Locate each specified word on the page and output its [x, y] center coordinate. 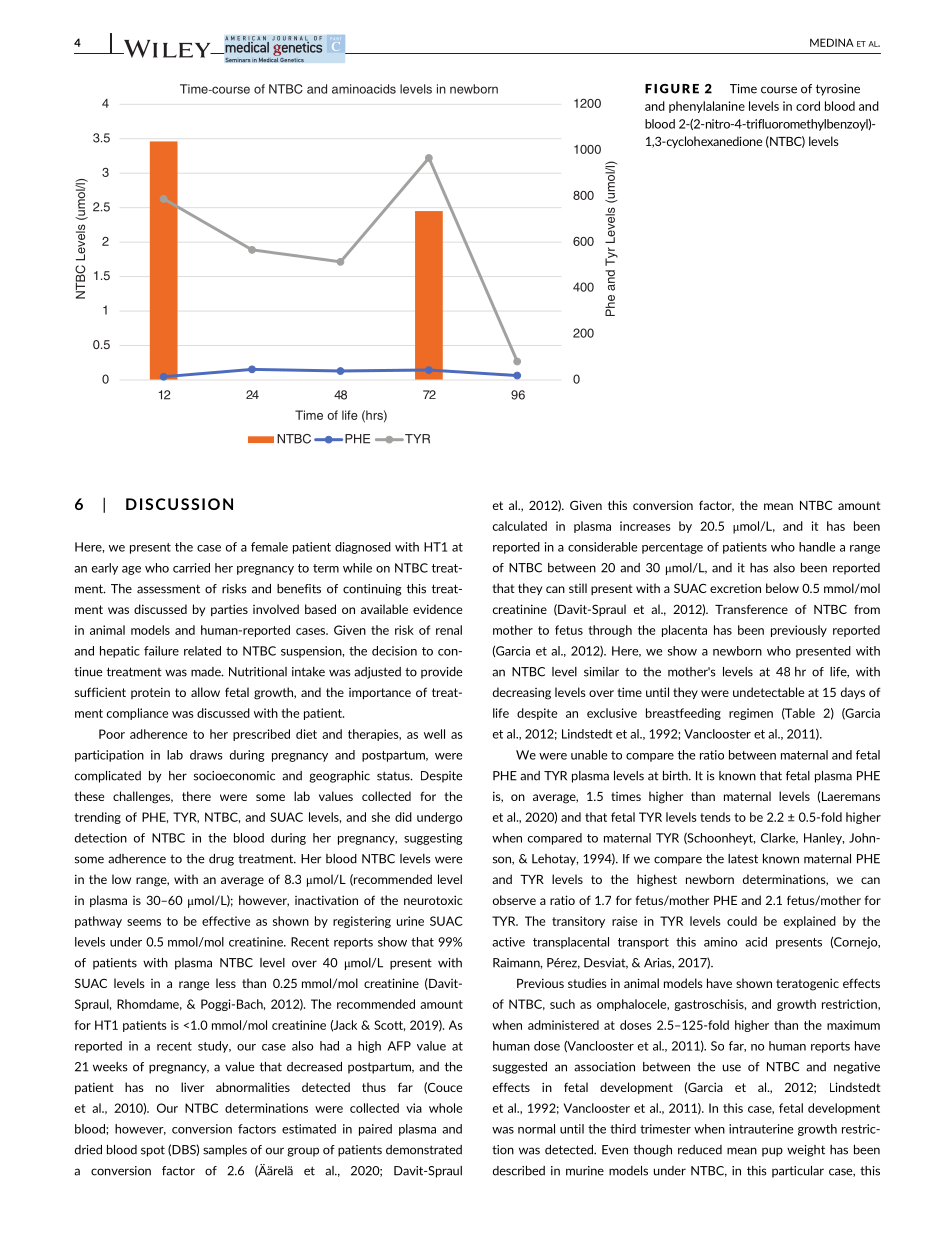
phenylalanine [707, 107]
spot [153, 1151]
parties [229, 610]
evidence [437, 609]
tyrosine [838, 90]
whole [445, 1108]
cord [808, 106]
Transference [751, 609]
